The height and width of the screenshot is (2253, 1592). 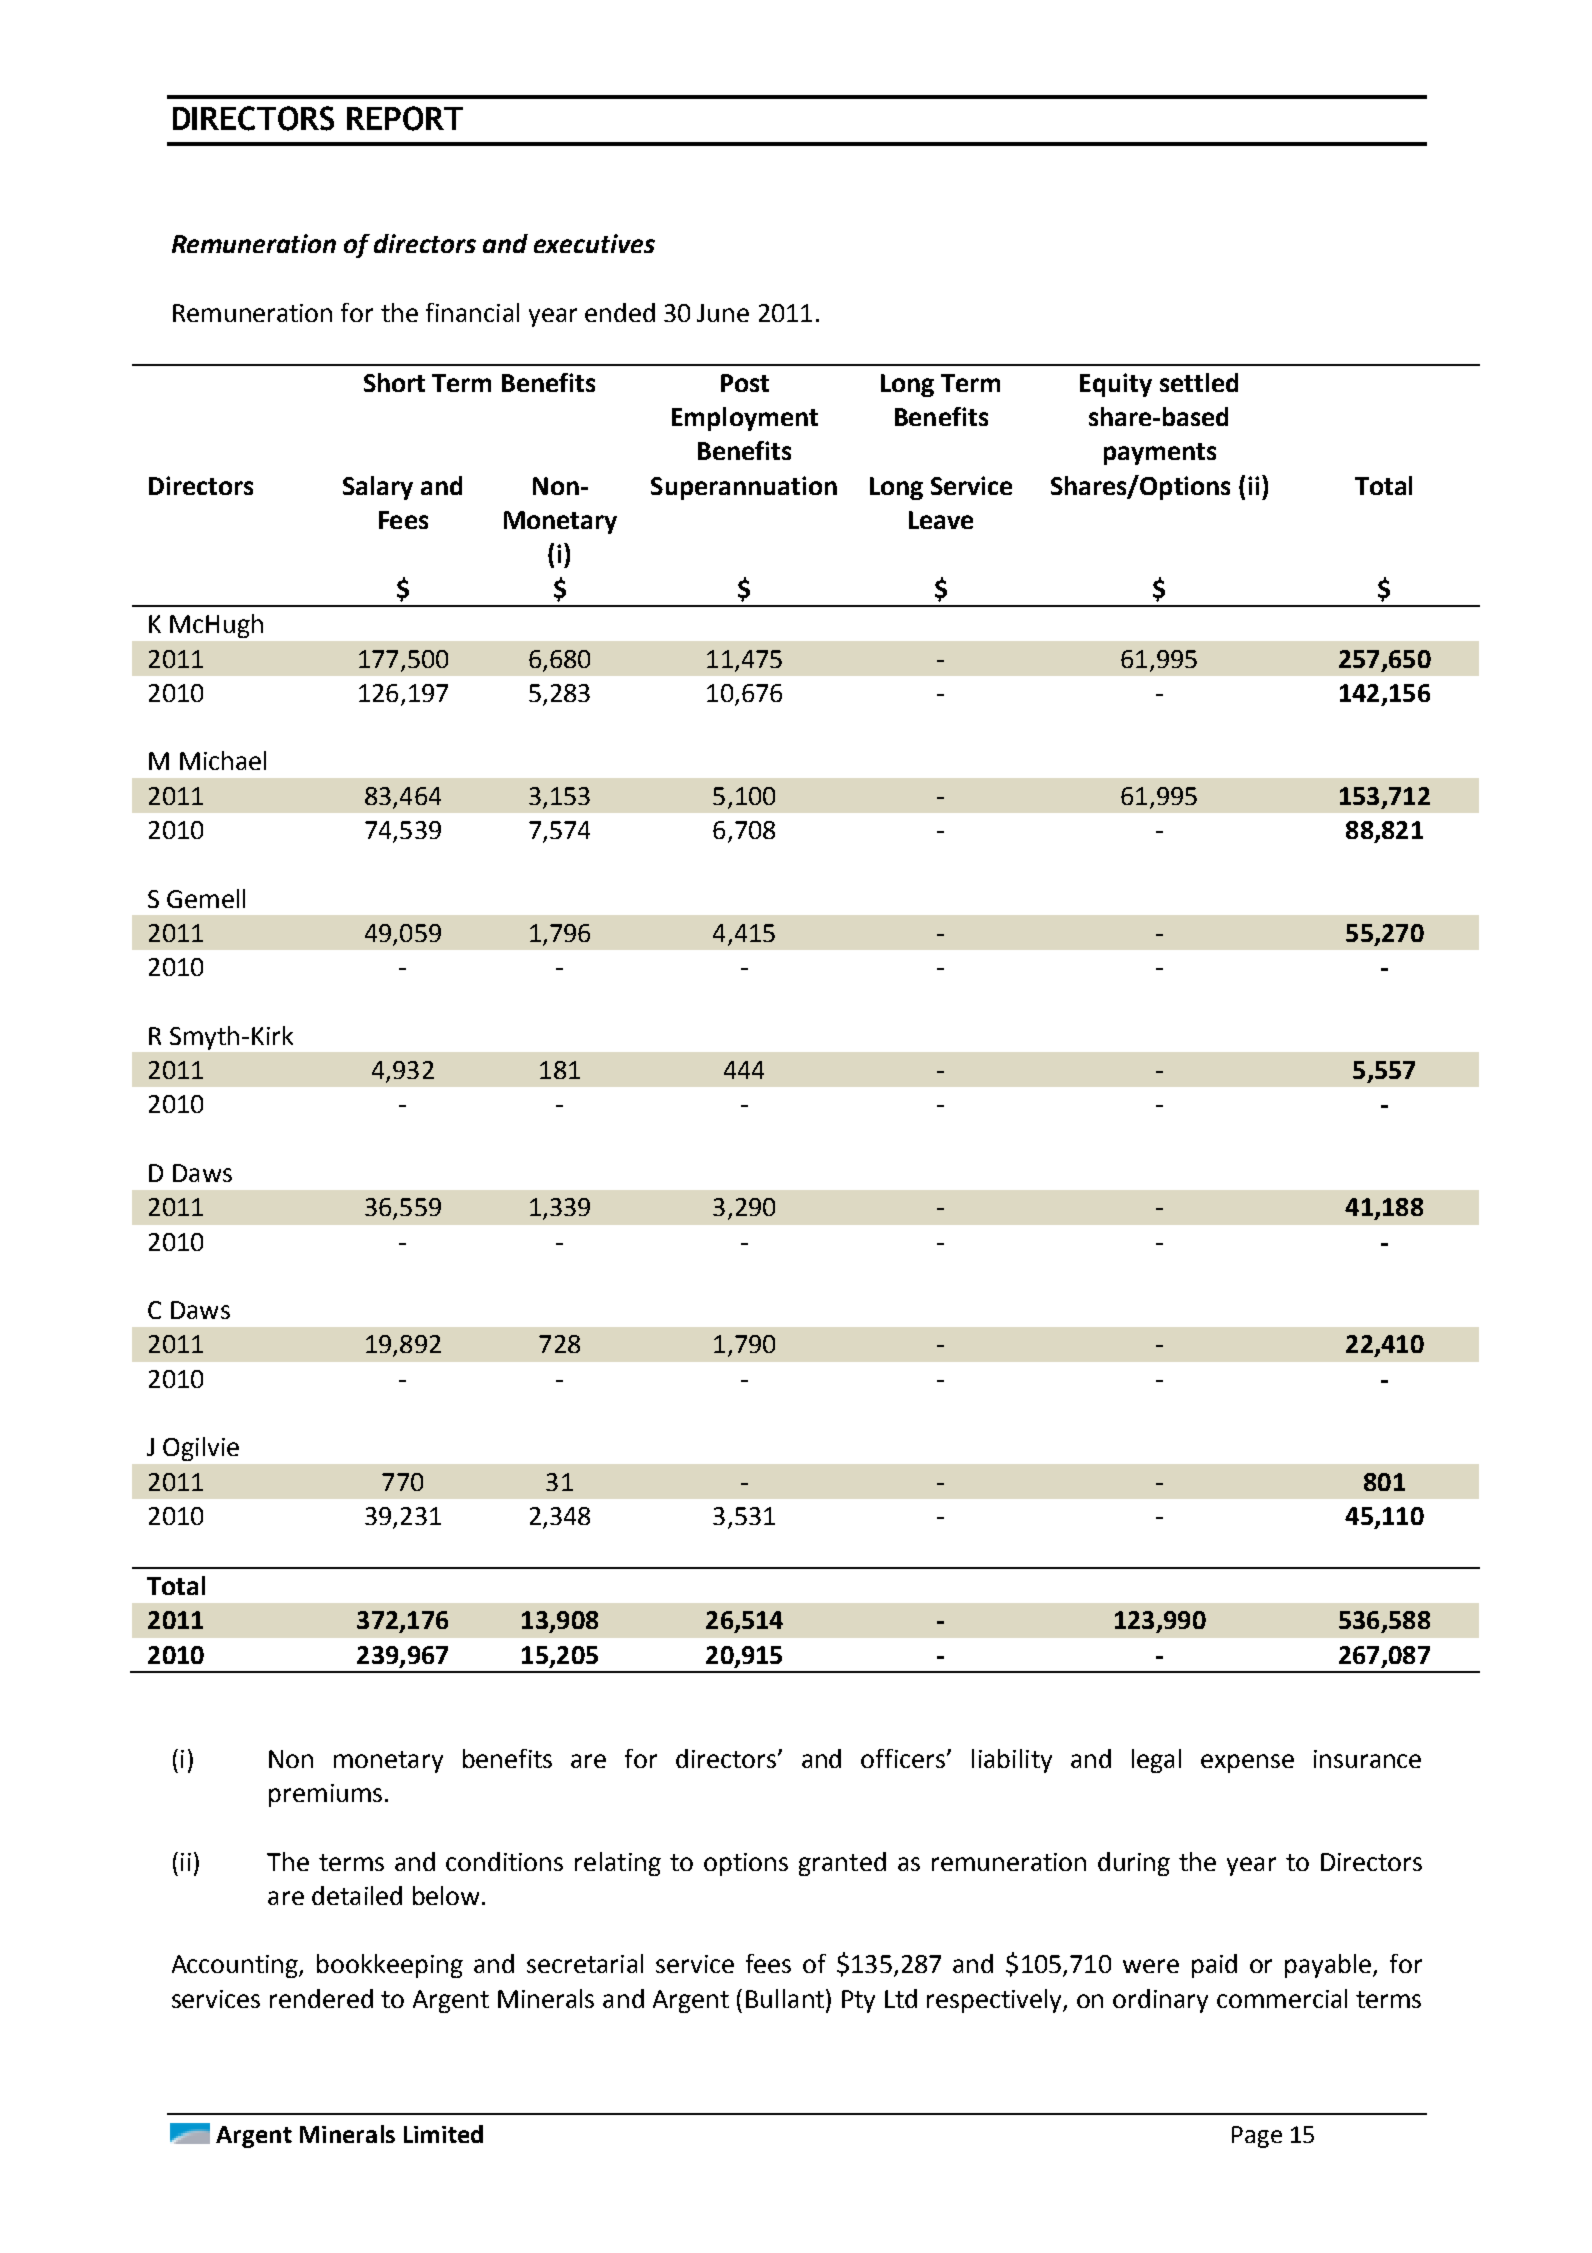 What do you see at coordinates (904, 1758) in the screenshot?
I see `officers` at bounding box center [904, 1758].
